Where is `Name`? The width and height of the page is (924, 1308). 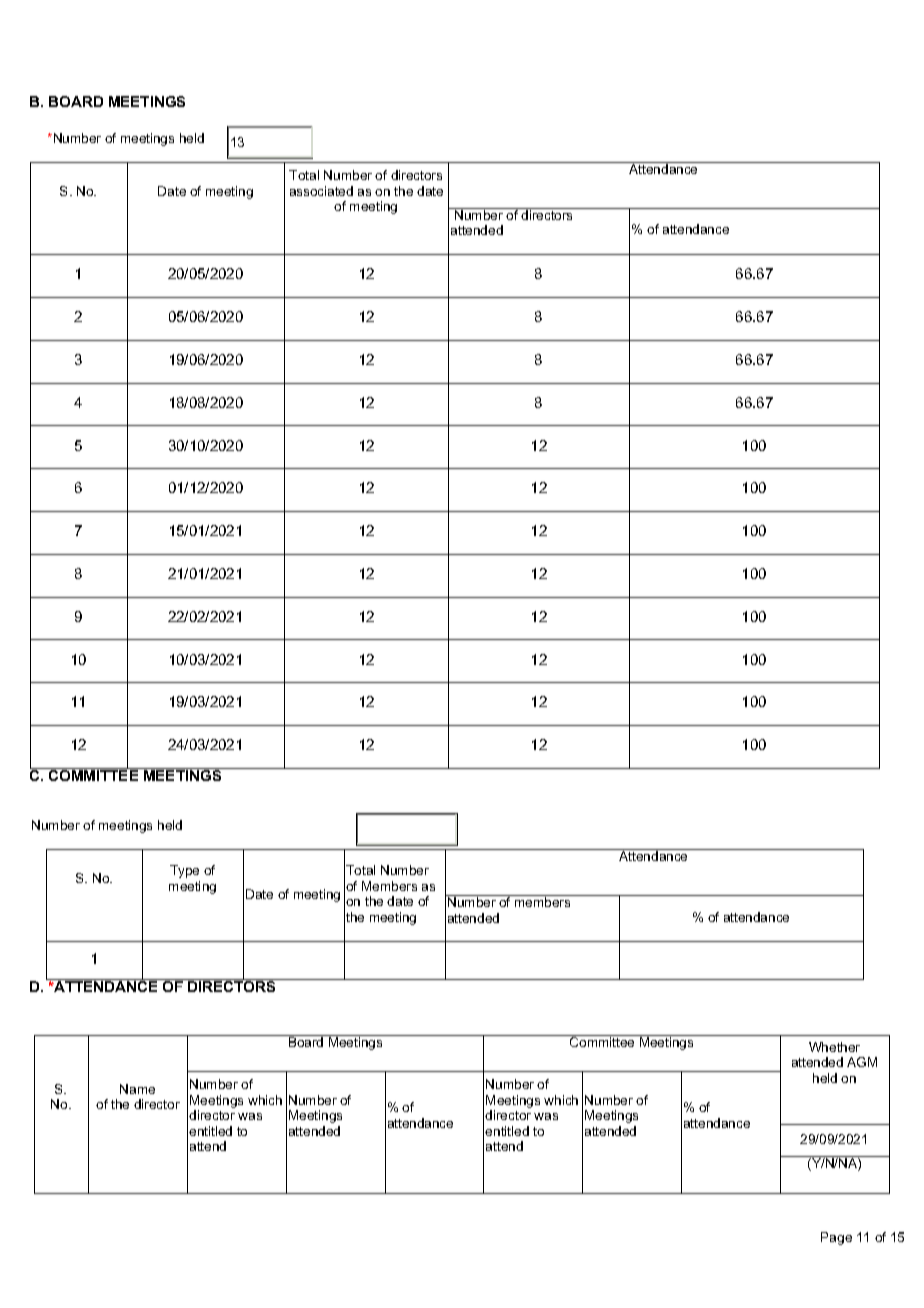
Name is located at coordinates (137, 1089).
